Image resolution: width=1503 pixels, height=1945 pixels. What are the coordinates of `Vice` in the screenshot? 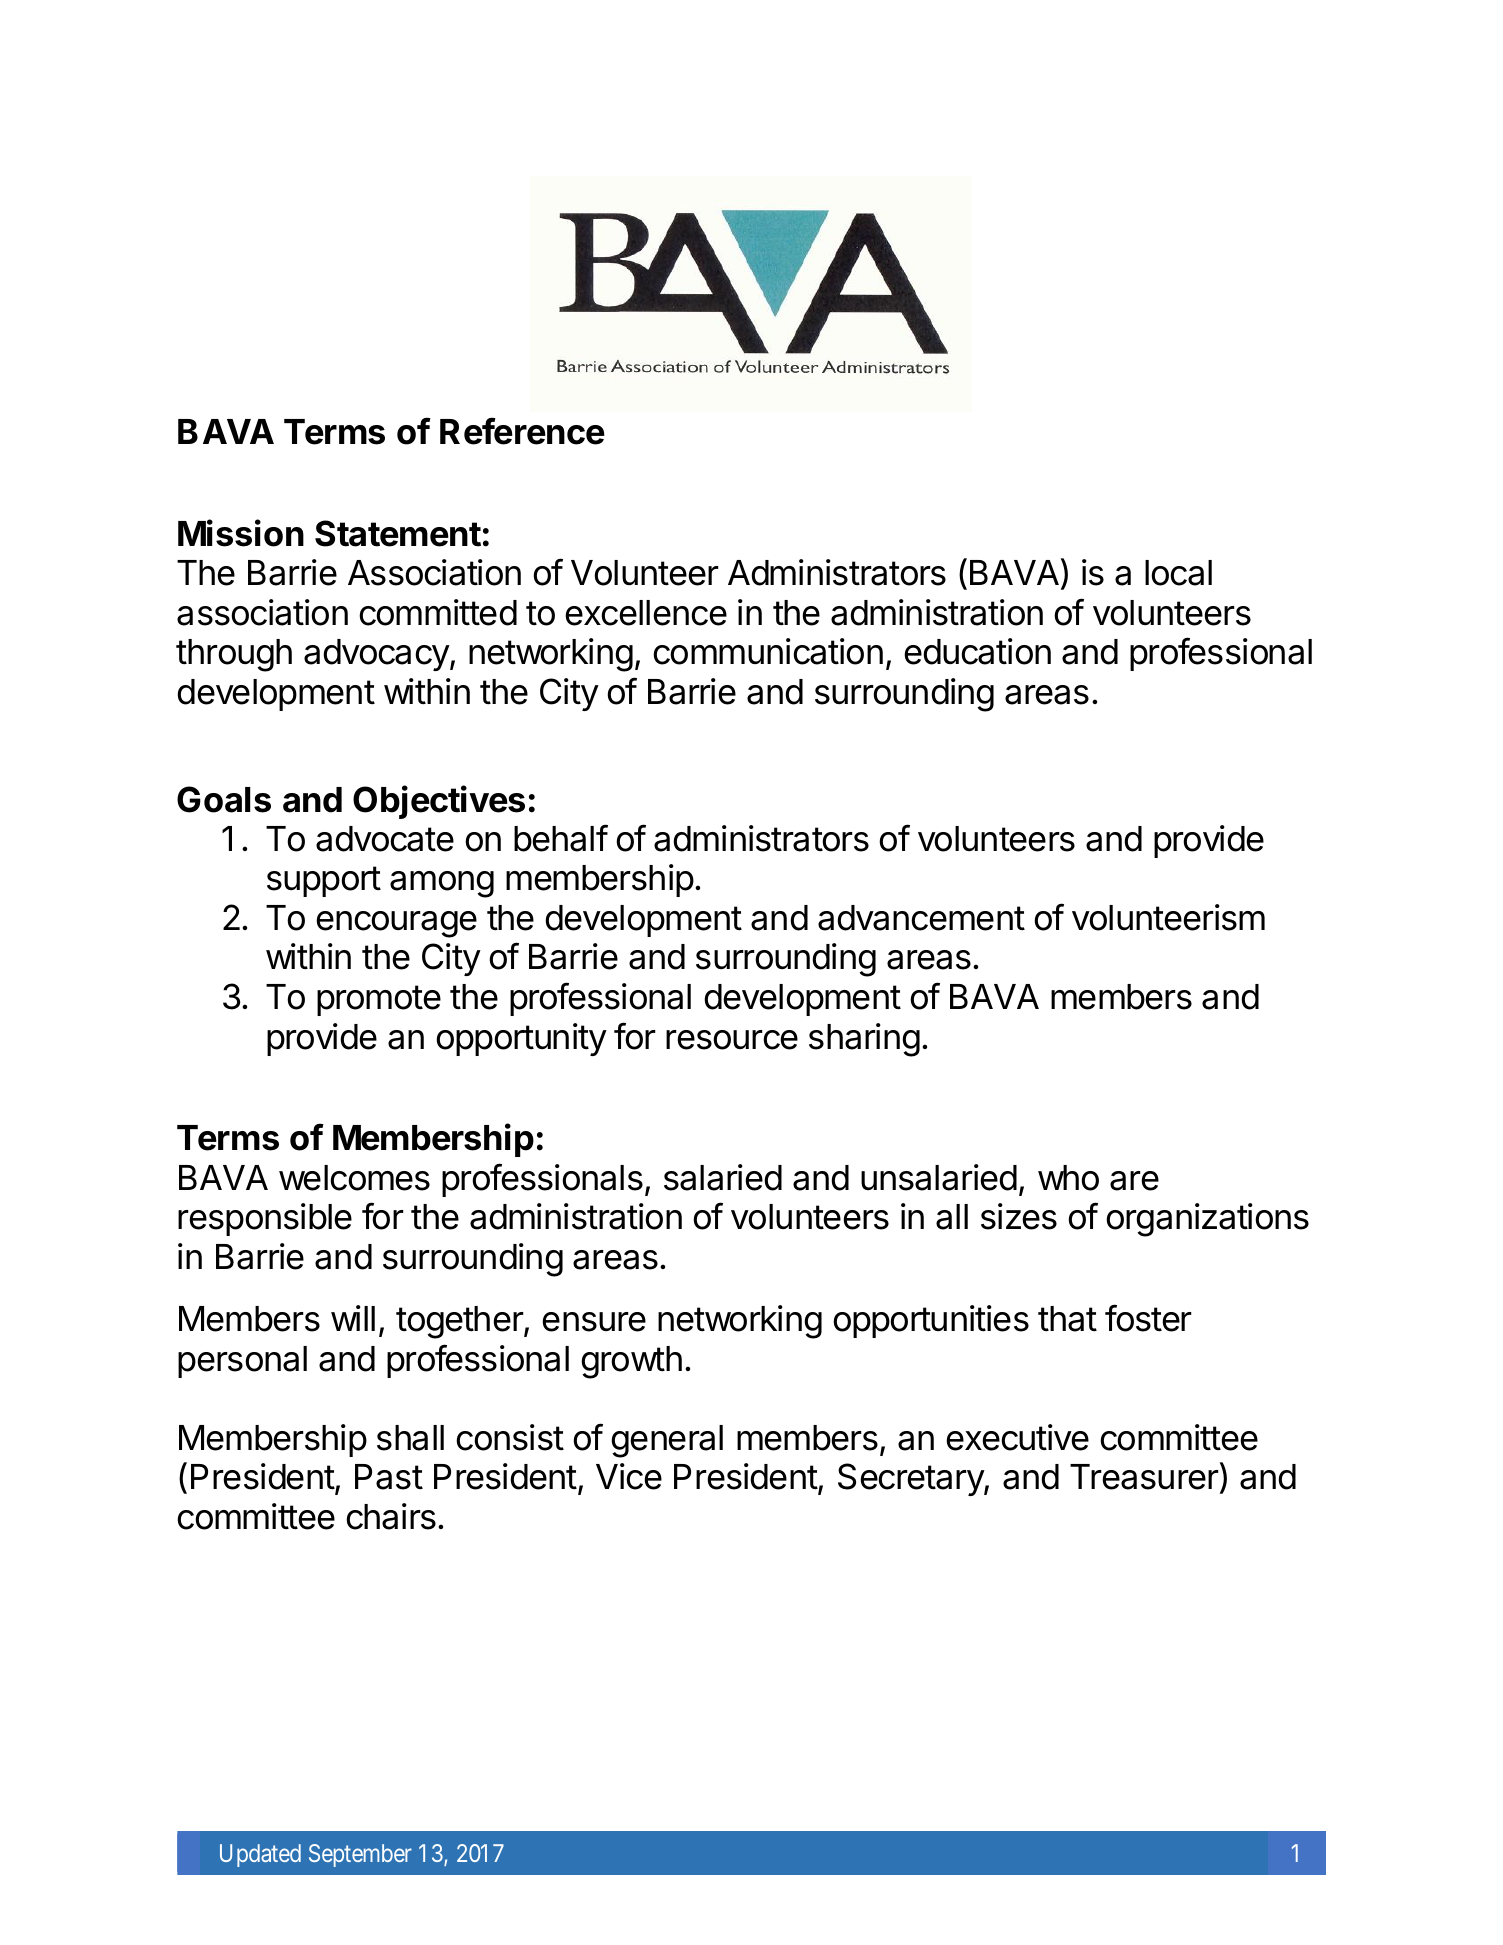 It's located at (629, 1476).
